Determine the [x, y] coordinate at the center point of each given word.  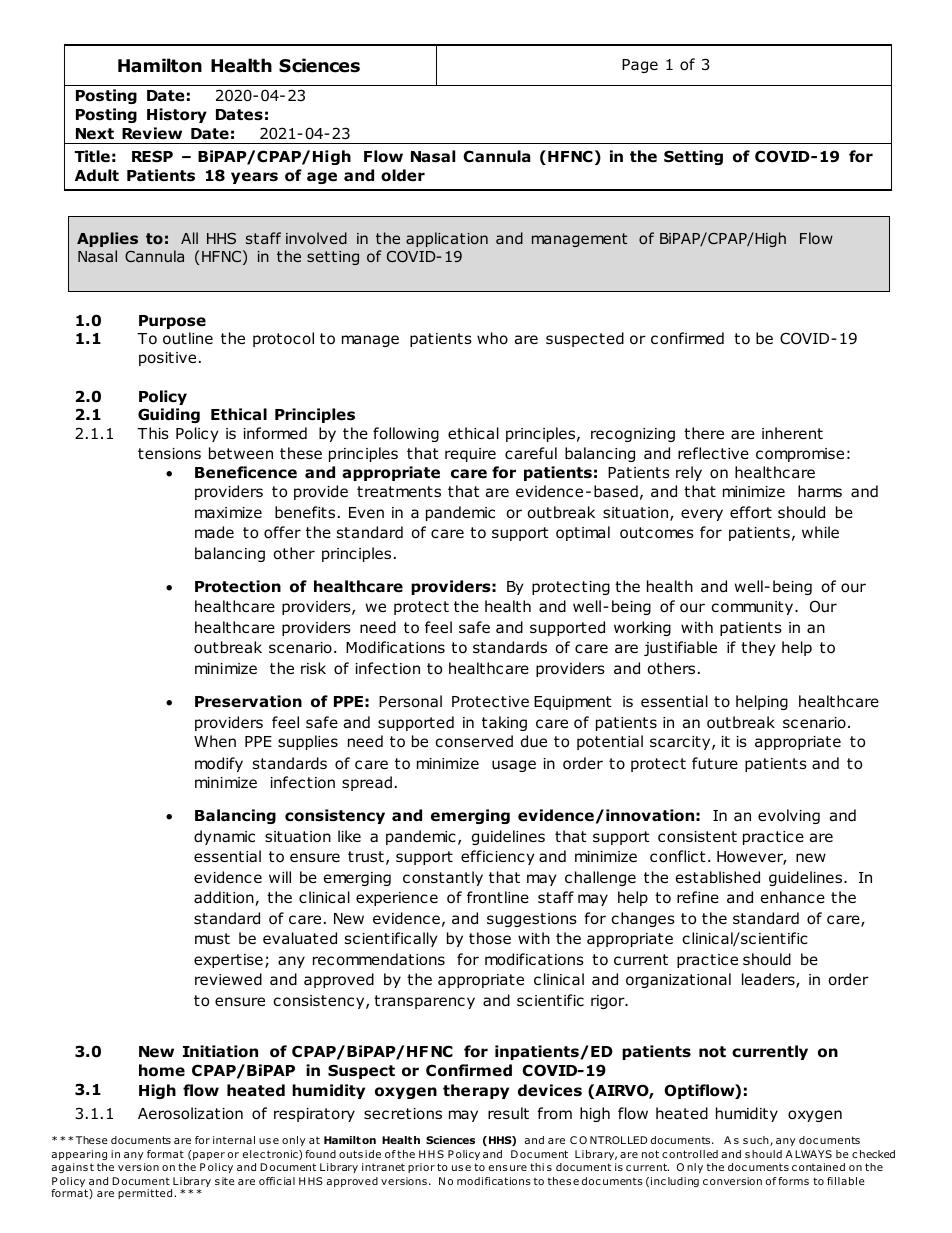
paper [209, 1156]
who [492, 338]
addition [225, 898]
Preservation [248, 701]
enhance [793, 897]
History [177, 115]
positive [167, 359]
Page [640, 66]
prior [421, 1168]
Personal [410, 701]
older [403, 175]
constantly [443, 878]
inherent [792, 433]
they [758, 648]
